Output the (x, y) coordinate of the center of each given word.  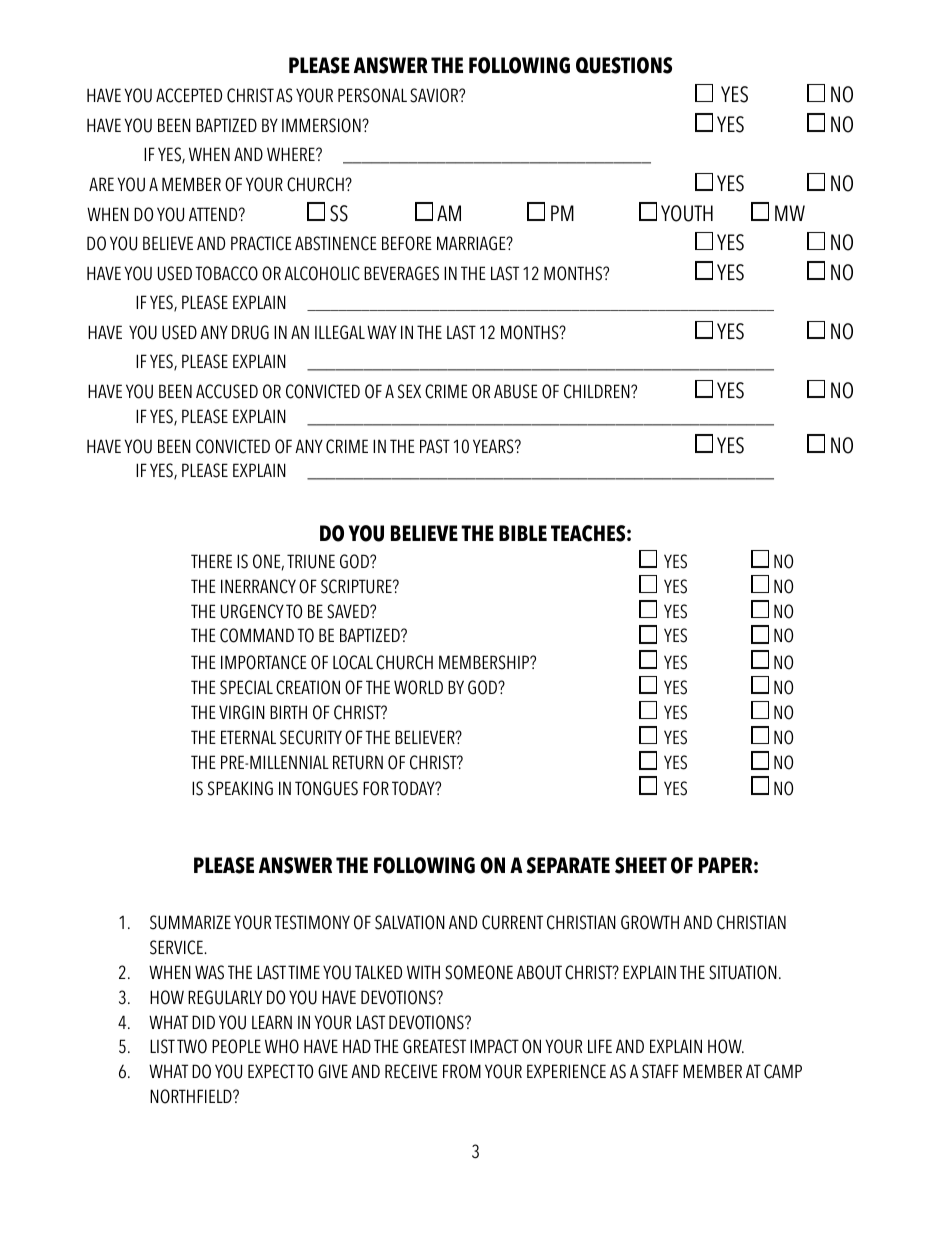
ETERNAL (248, 737)
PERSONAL (372, 95)
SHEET (641, 865)
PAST (435, 446)
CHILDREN (598, 391)
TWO (192, 1046)
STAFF (660, 1071)
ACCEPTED (189, 95)
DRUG (250, 332)
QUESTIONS (624, 65)
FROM (462, 1071)
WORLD (418, 687)
